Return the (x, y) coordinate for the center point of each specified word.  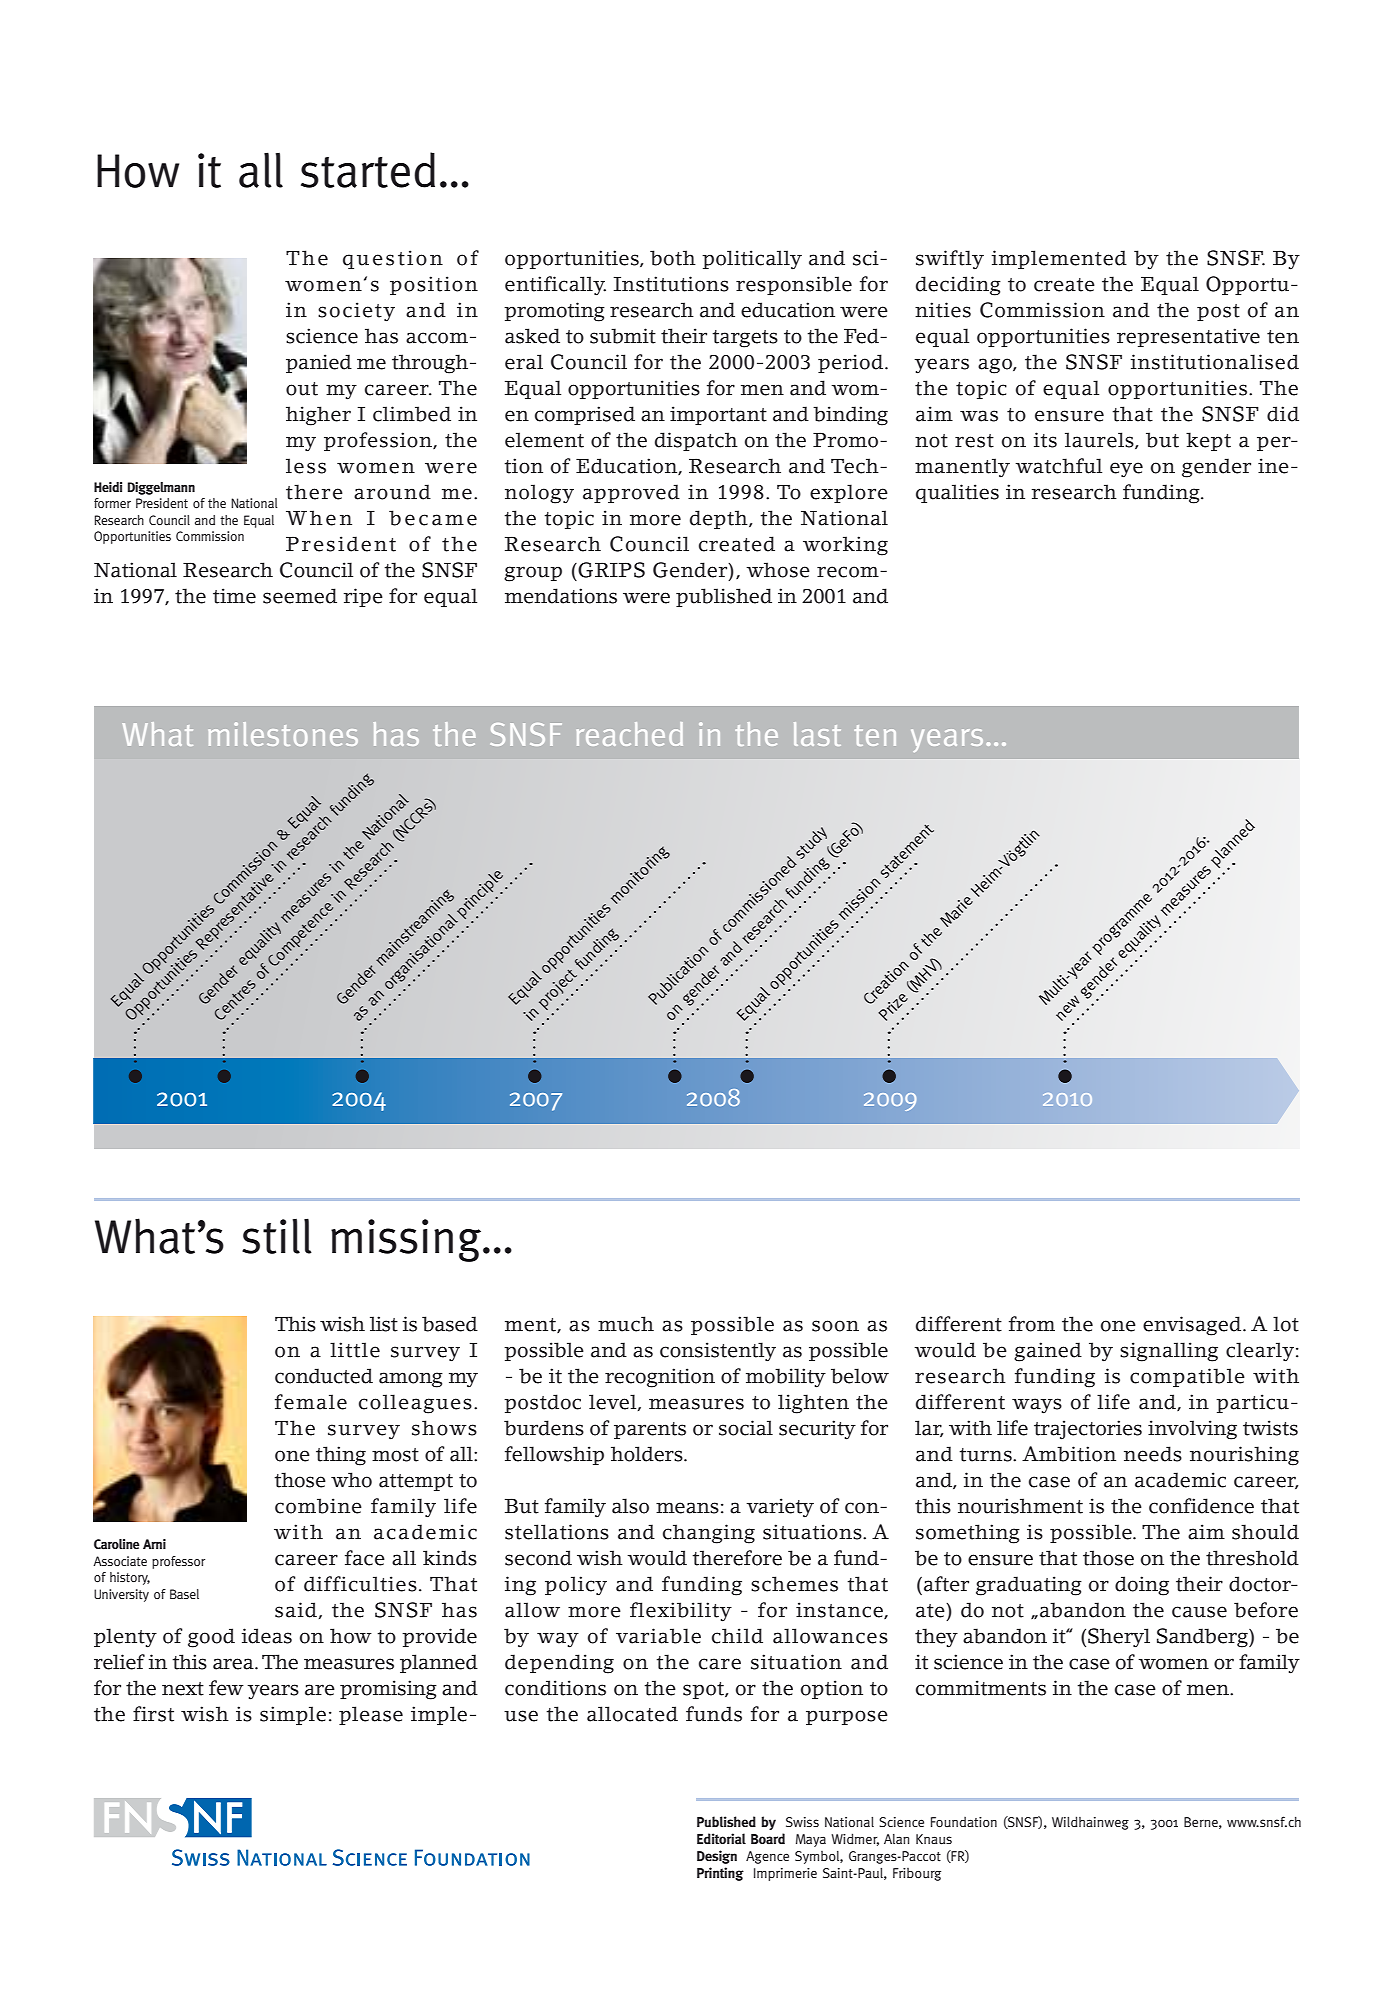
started (368, 170)
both (673, 258)
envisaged (1193, 1326)
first (153, 1714)
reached (630, 734)
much (626, 1324)
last (817, 734)
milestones (283, 734)
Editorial (721, 1839)
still (277, 1236)
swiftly (950, 260)
